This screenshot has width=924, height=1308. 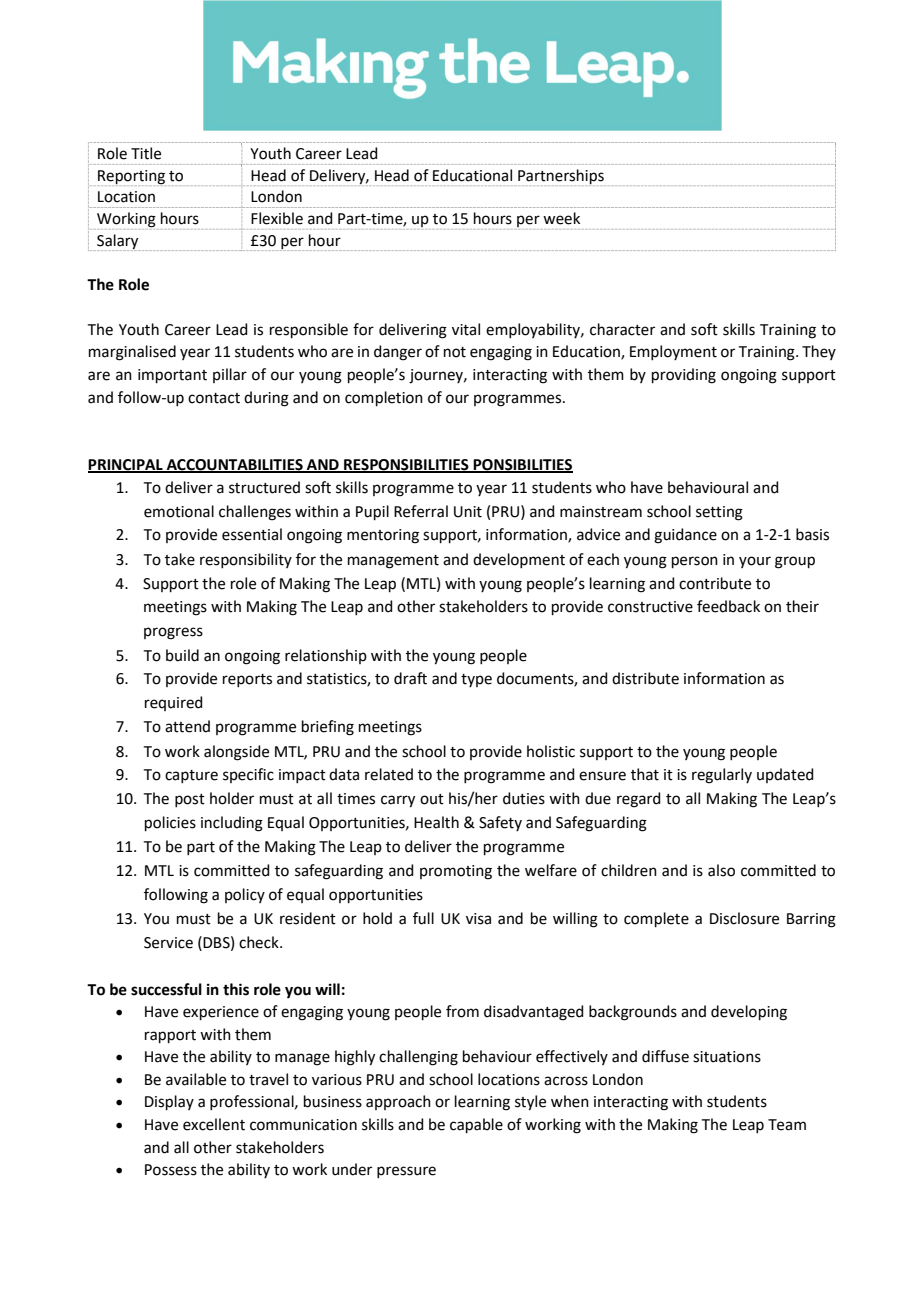 What do you see at coordinates (232, 824) in the screenshot?
I see `including` at bounding box center [232, 824].
